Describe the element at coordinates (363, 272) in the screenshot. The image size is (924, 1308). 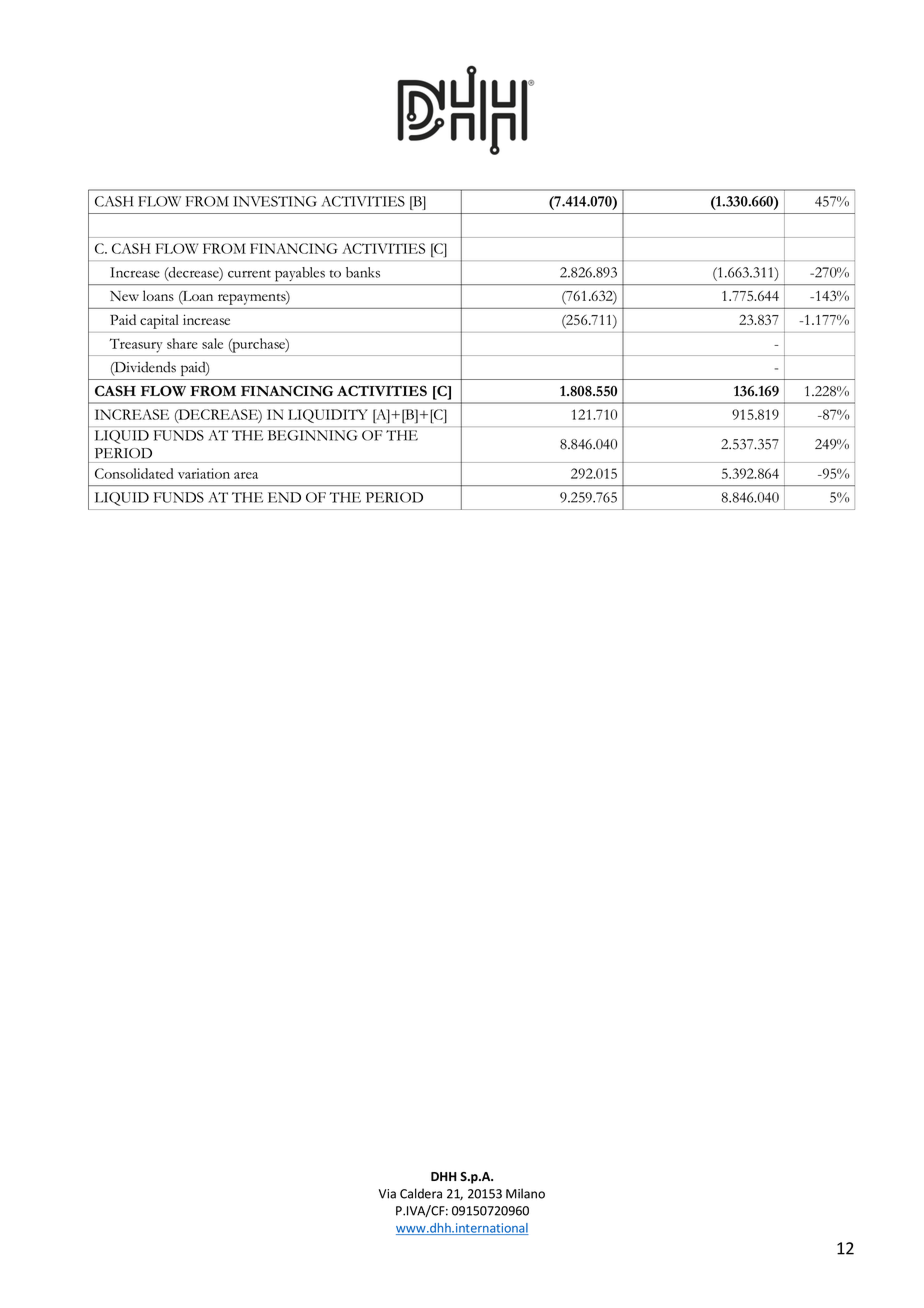
I see `banks` at that location.
